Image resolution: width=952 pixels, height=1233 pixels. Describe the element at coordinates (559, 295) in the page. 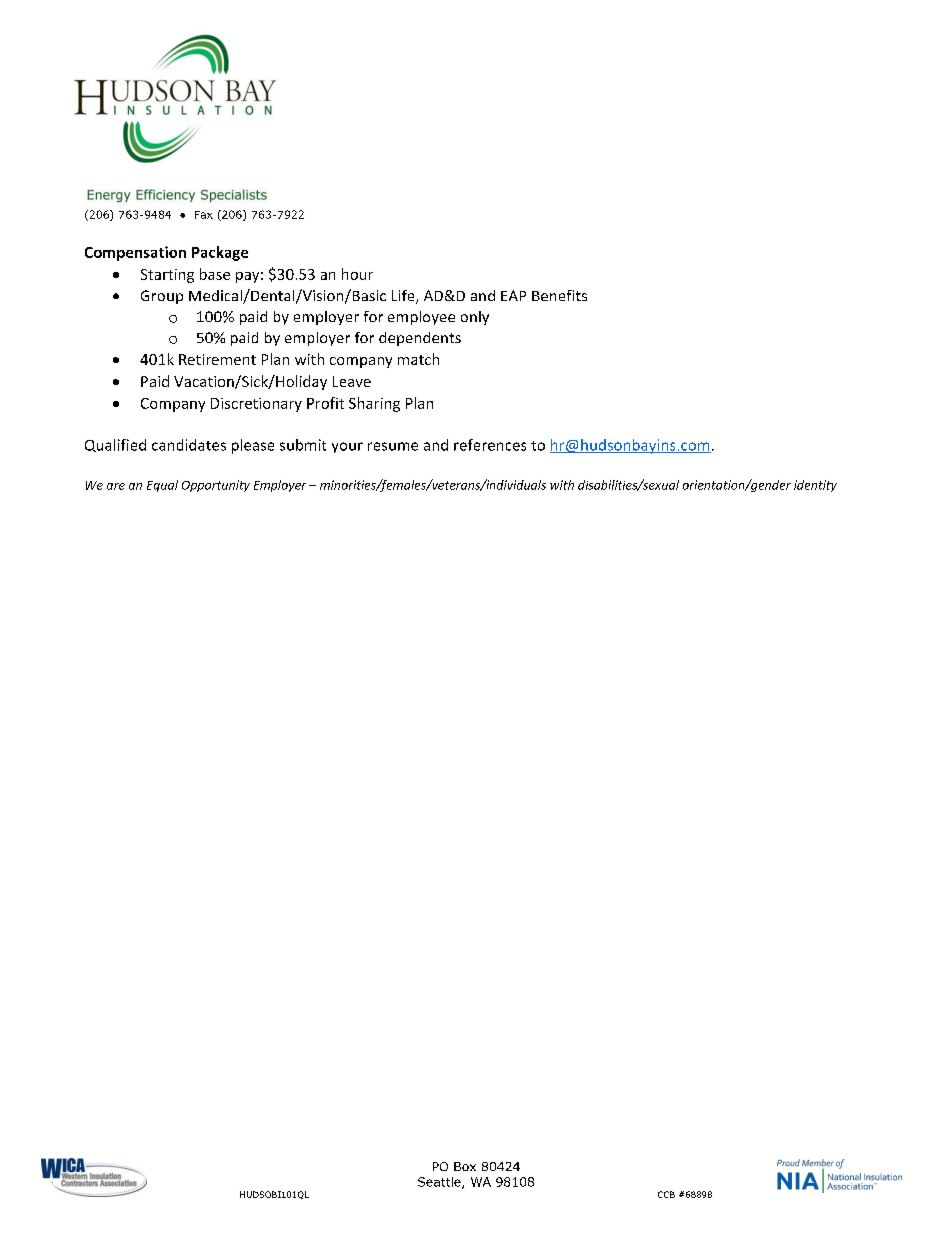

I see `Benefits` at that location.
